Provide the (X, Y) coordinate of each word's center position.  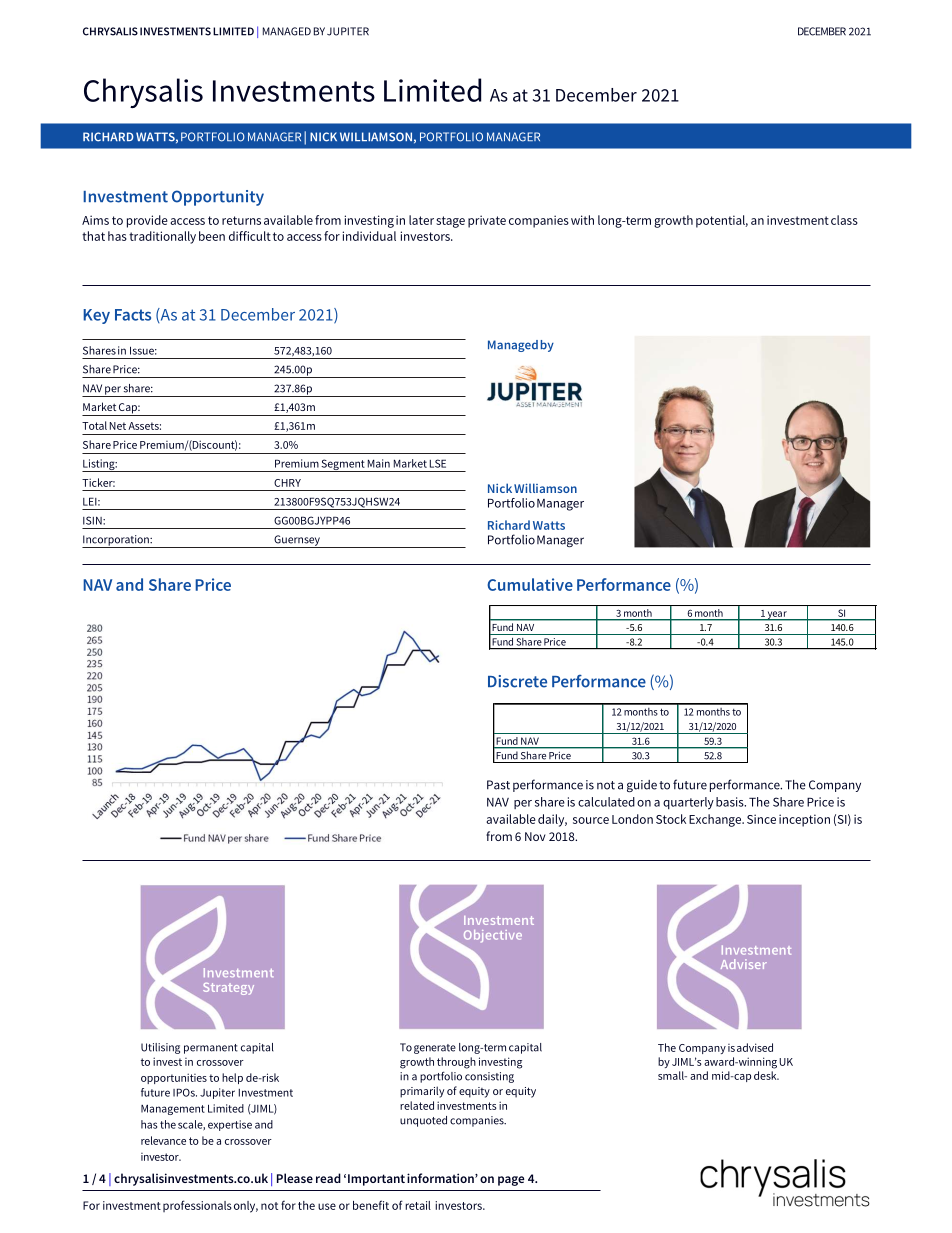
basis (731, 802)
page (511, 1181)
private (487, 221)
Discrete (517, 681)
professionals (197, 1206)
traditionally (162, 237)
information (441, 1178)
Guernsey (297, 541)
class (844, 220)
